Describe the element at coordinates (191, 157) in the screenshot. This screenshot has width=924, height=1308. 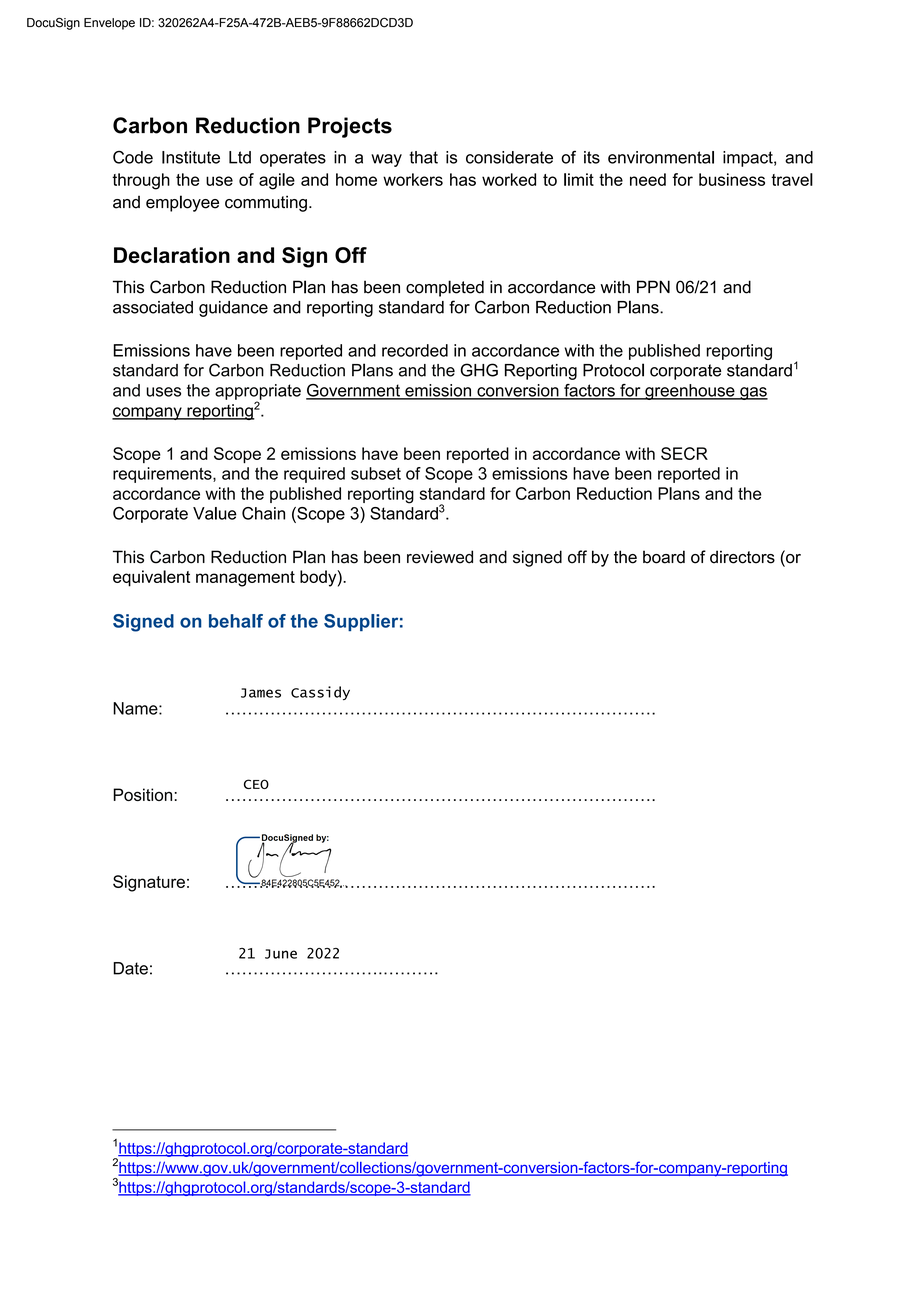
I see `Institute` at that location.
